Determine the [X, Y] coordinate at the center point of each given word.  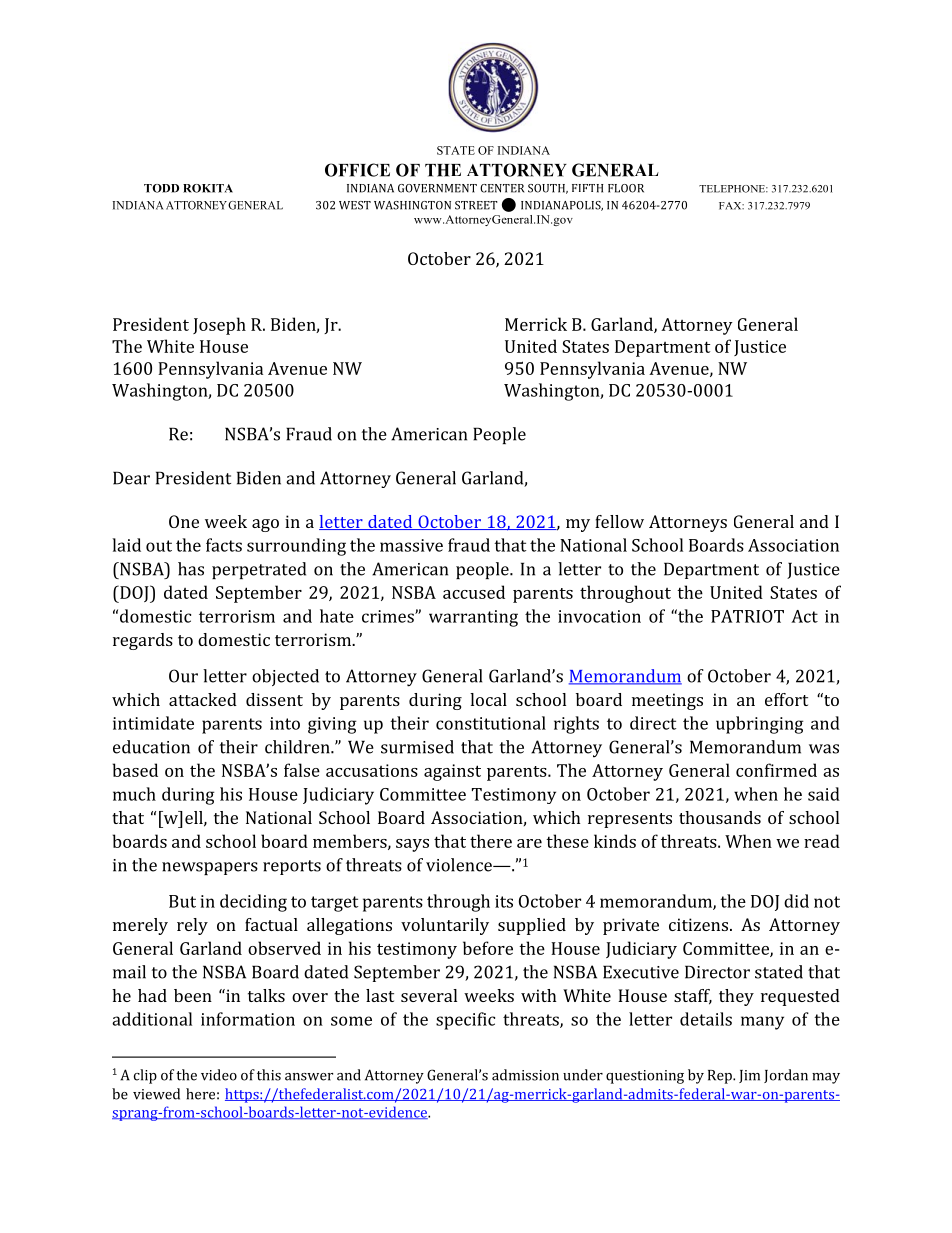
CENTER [502, 188]
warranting [473, 618]
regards [143, 641]
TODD [161, 188]
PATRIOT [747, 616]
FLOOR [626, 188]
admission [525, 1075]
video [219, 1075]
